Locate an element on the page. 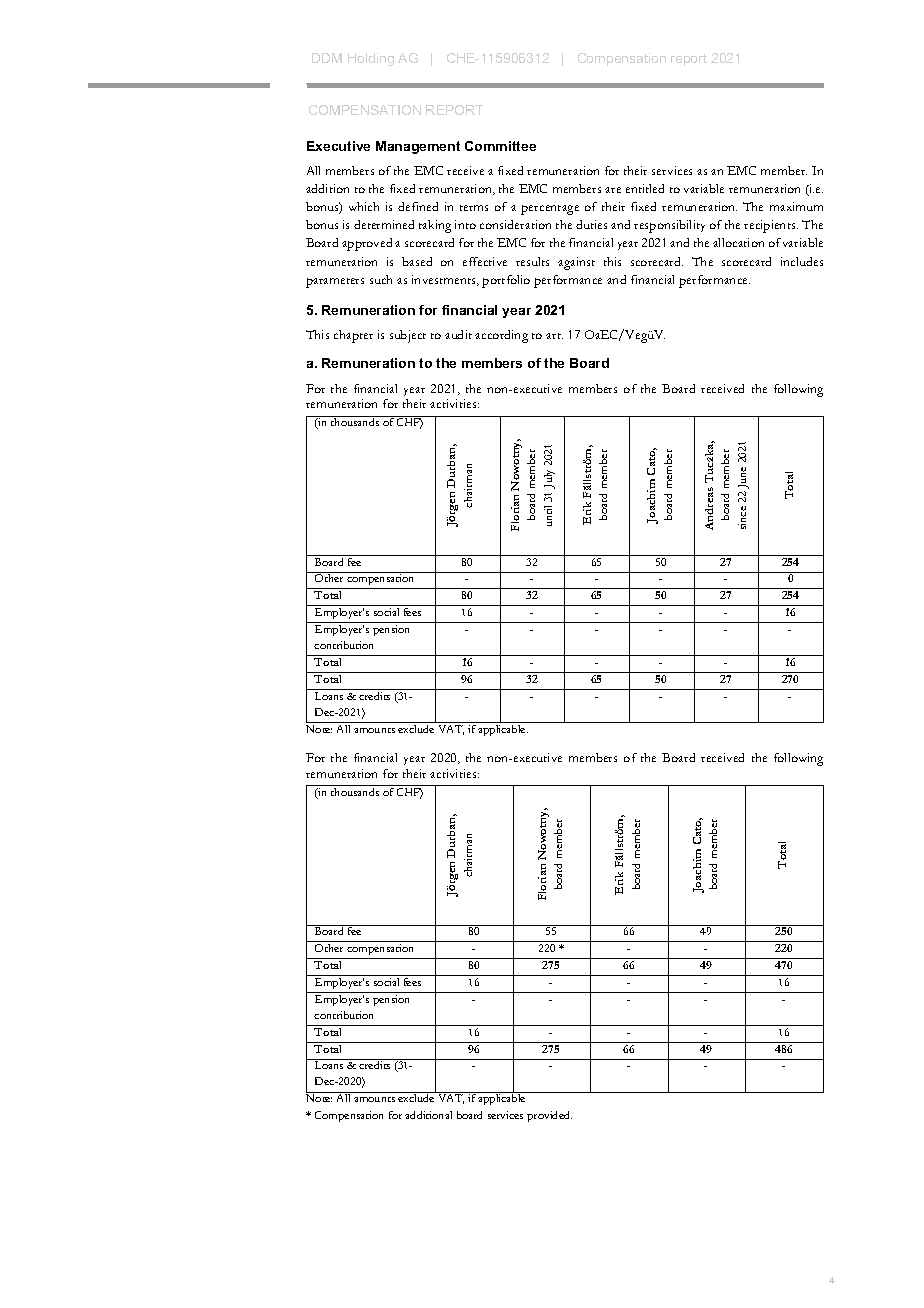 The width and height of the image is (924, 1308). Committee is located at coordinates (500, 146).
